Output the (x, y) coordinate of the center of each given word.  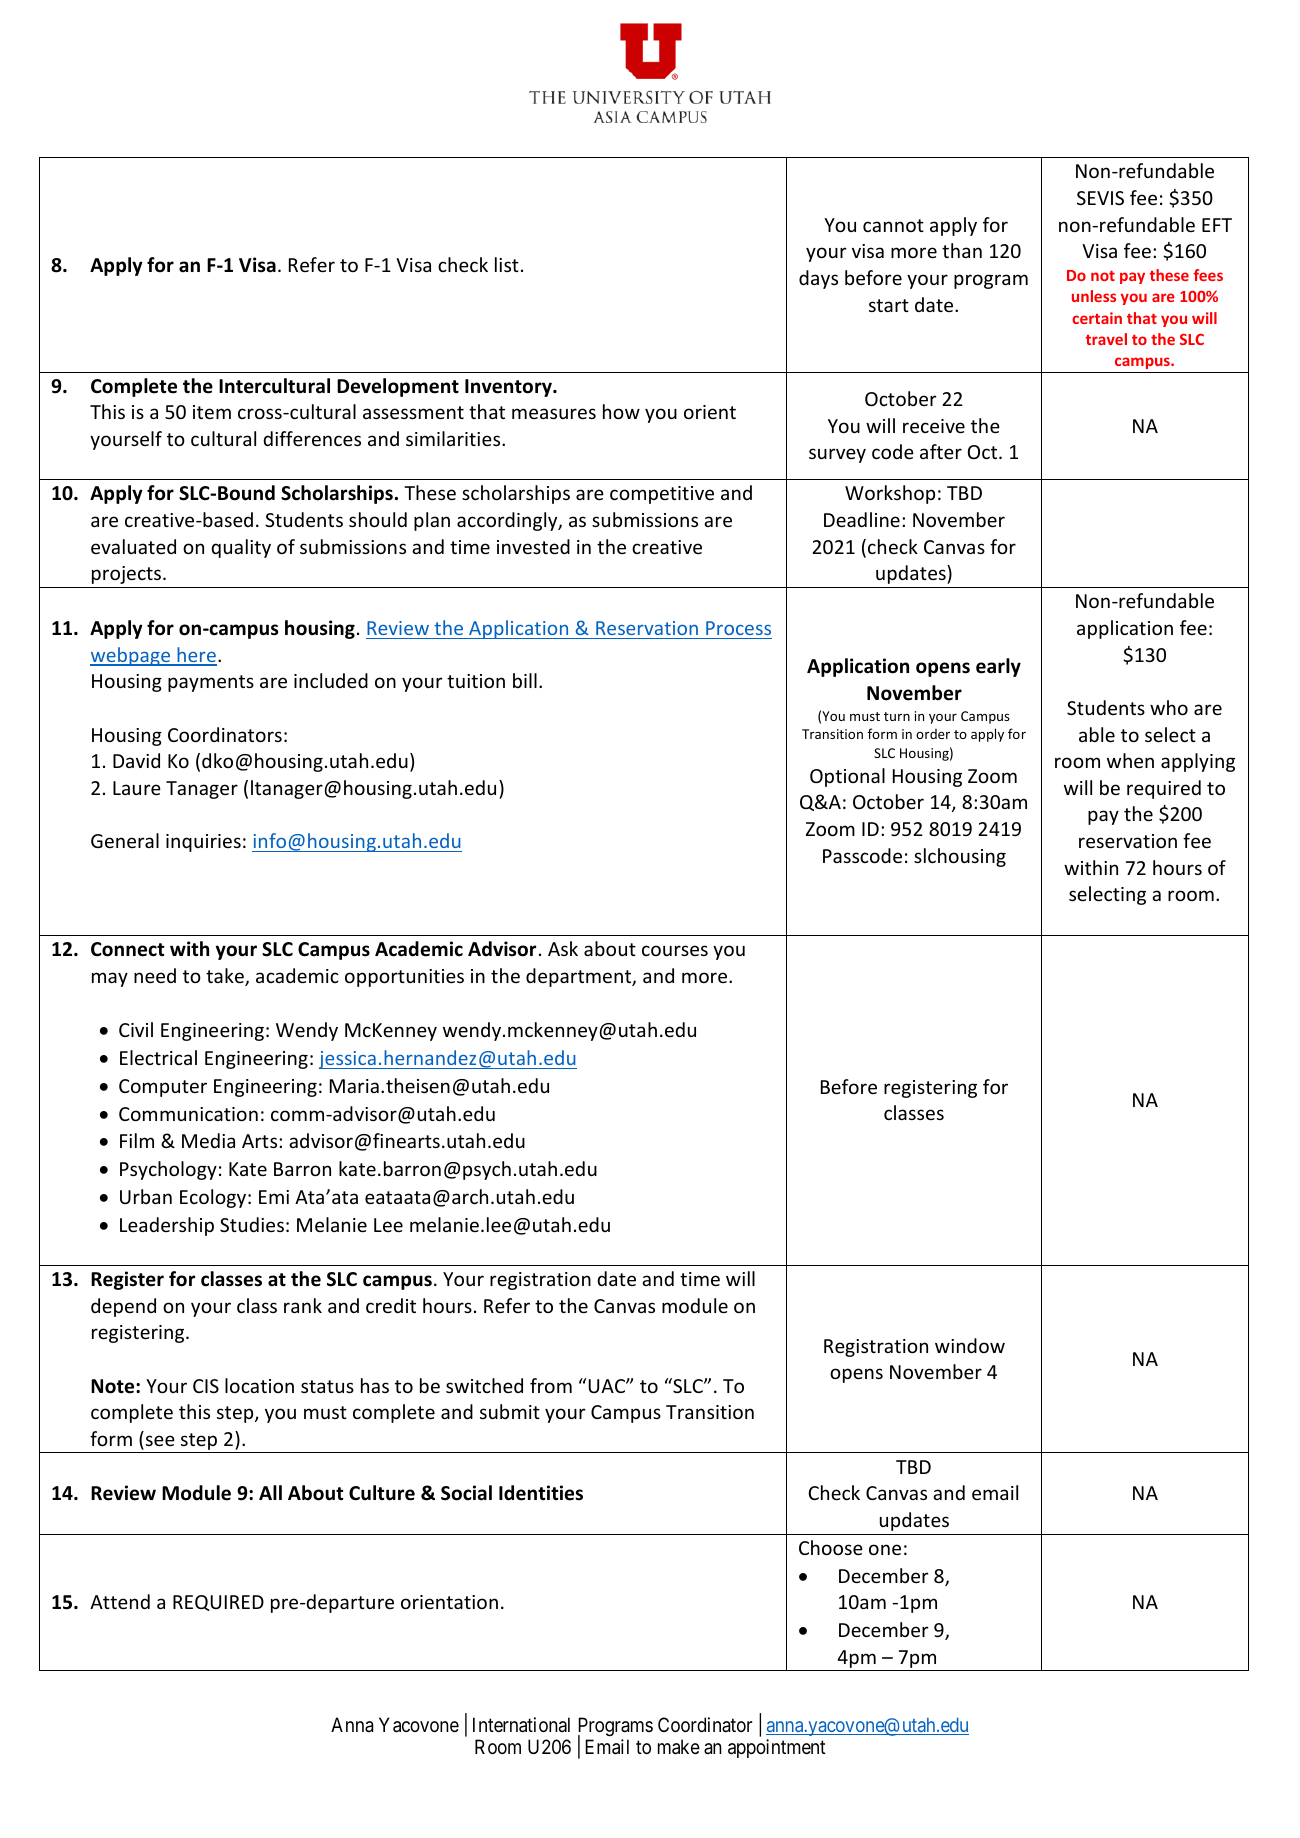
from (551, 1385)
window (970, 1345)
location (259, 1385)
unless (1094, 296)
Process (738, 628)
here (196, 656)
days (818, 279)
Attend (120, 1601)
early (998, 667)
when (1130, 760)
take (226, 977)
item (212, 412)
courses (675, 950)
